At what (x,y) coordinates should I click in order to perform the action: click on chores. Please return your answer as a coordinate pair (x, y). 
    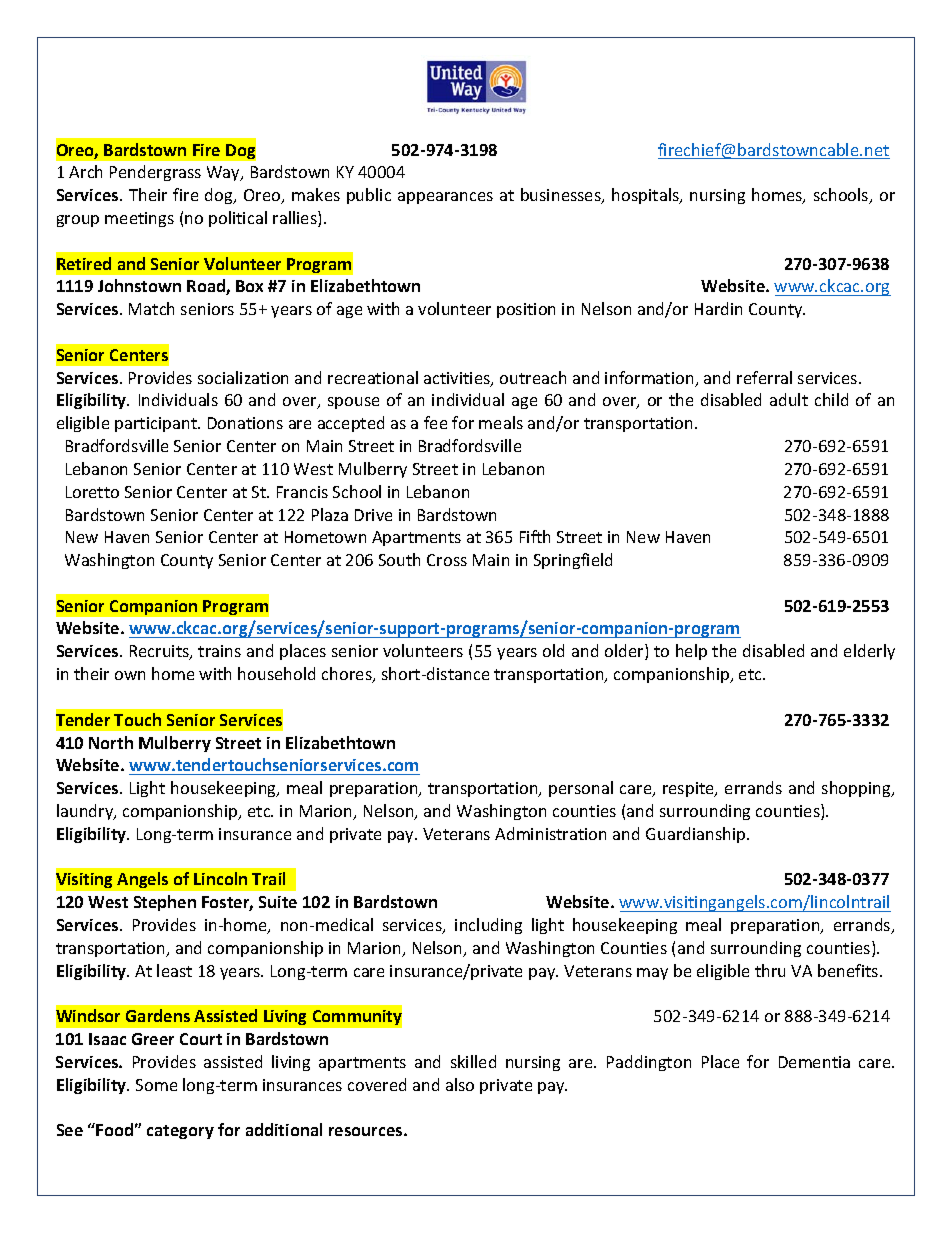
    Looking at the image, I should click on (348, 675).
